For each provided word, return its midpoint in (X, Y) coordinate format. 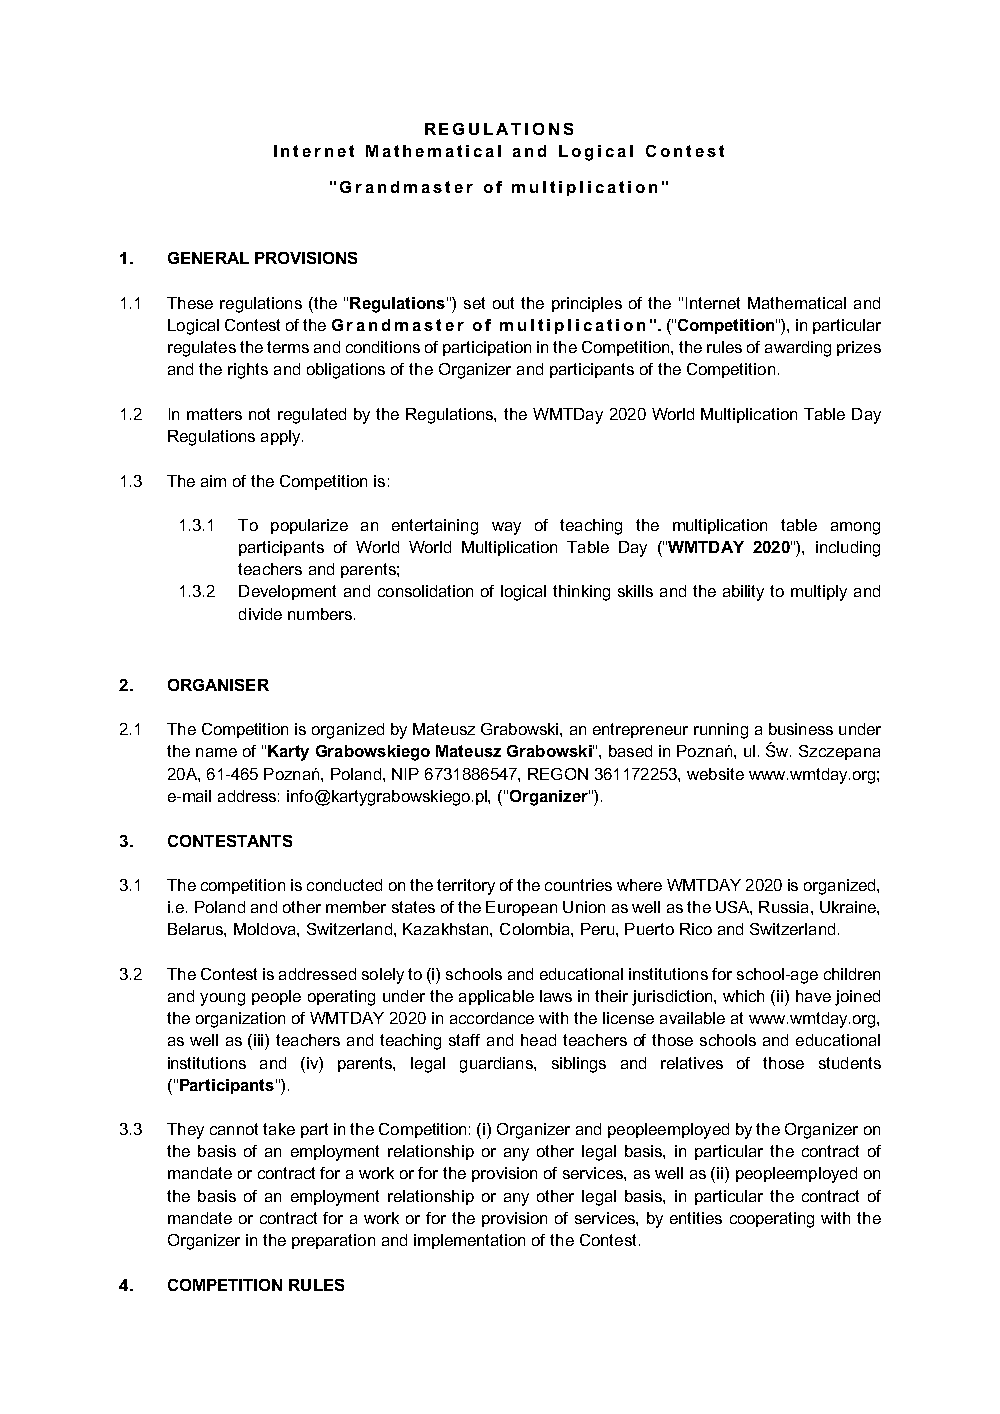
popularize (309, 526)
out (503, 303)
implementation (469, 1241)
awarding (798, 349)
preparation (333, 1241)
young (222, 999)
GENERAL (208, 258)
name (216, 752)
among (855, 528)
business (801, 729)
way (506, 528)
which (743, 996)
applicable (496, 997)
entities (696, 1218)
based (630, 751)
